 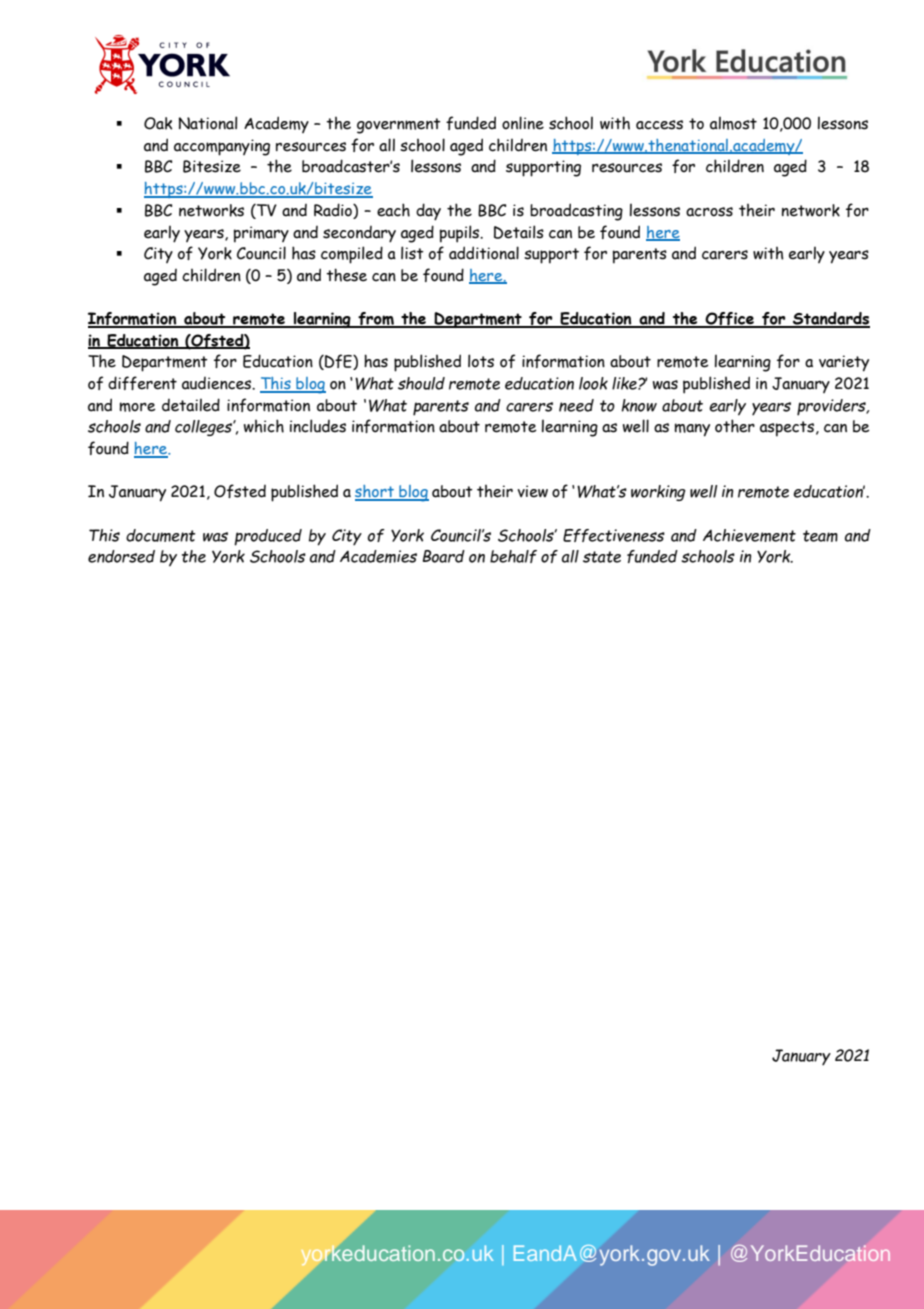 What do you see at coordinates (733, 123) in the screenshot?
I see `almost` at bounding box center [733, 123].
